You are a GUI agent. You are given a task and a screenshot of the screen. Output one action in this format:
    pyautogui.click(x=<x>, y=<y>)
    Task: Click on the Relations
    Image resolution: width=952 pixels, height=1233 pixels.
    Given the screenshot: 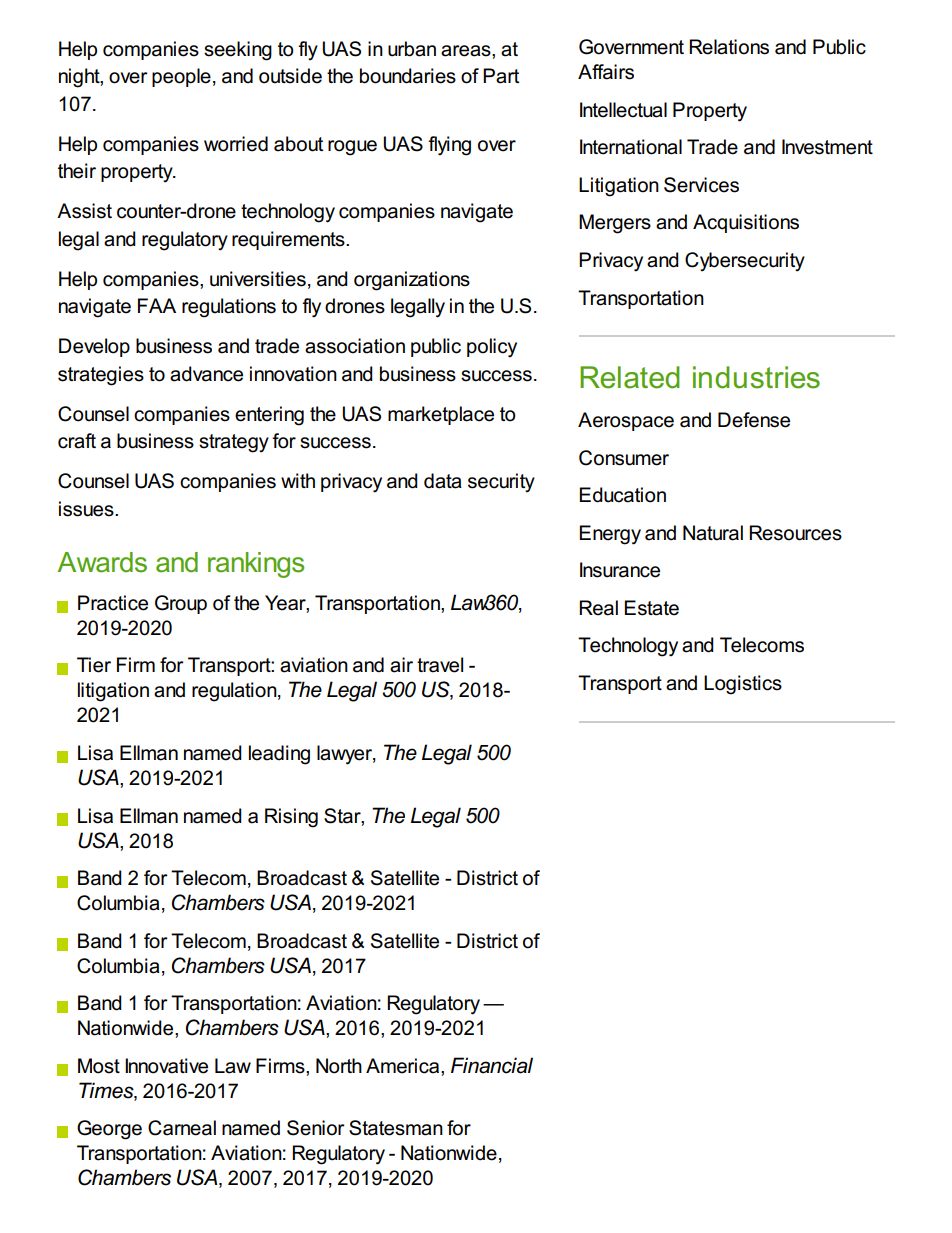 What is the action you would take?
    pyautogui.click(x=729, y=47)
